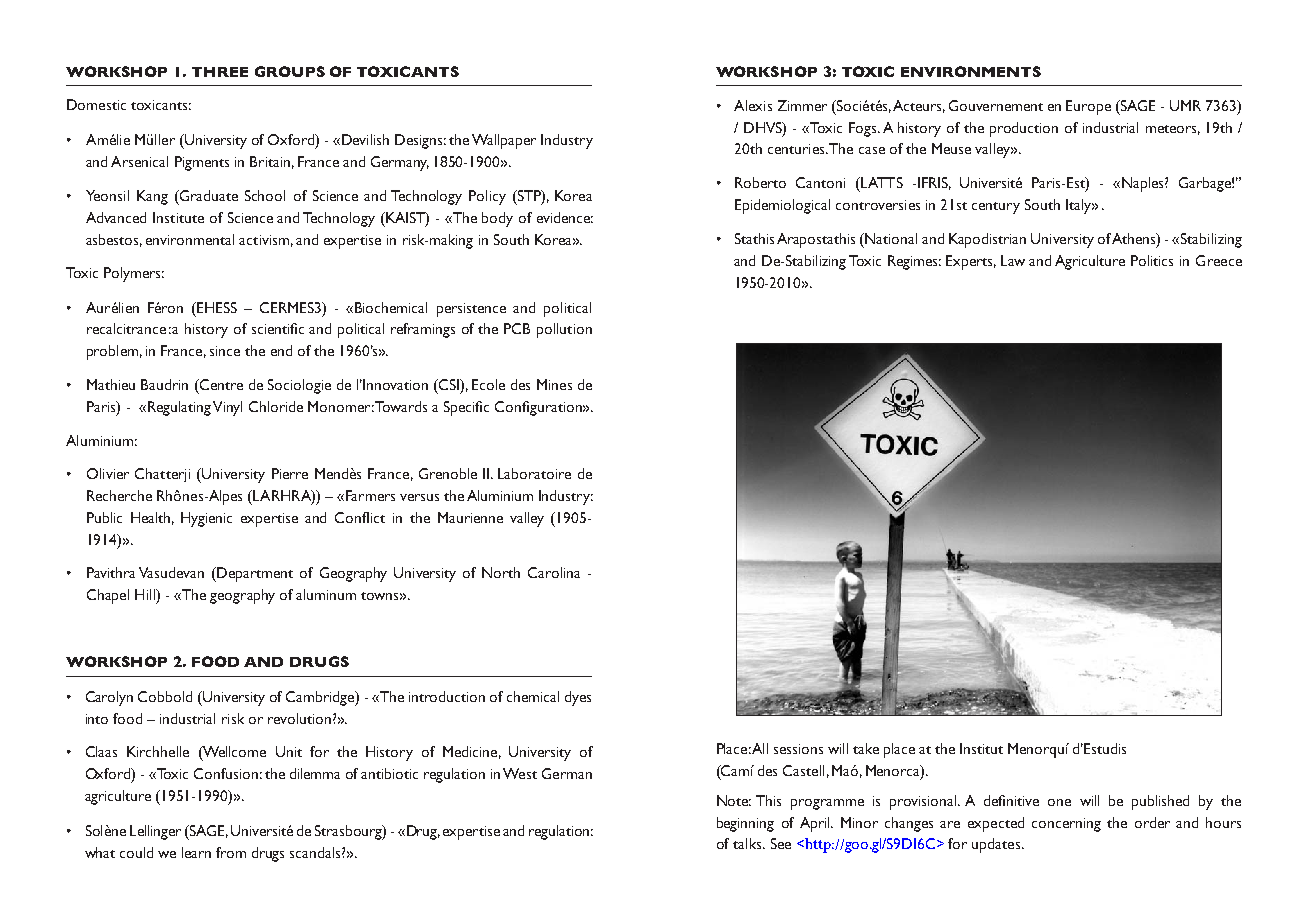 Image resolution: width=1308 pixels, height=924 pixels. I want to click on Mines, so click(554, 384).
